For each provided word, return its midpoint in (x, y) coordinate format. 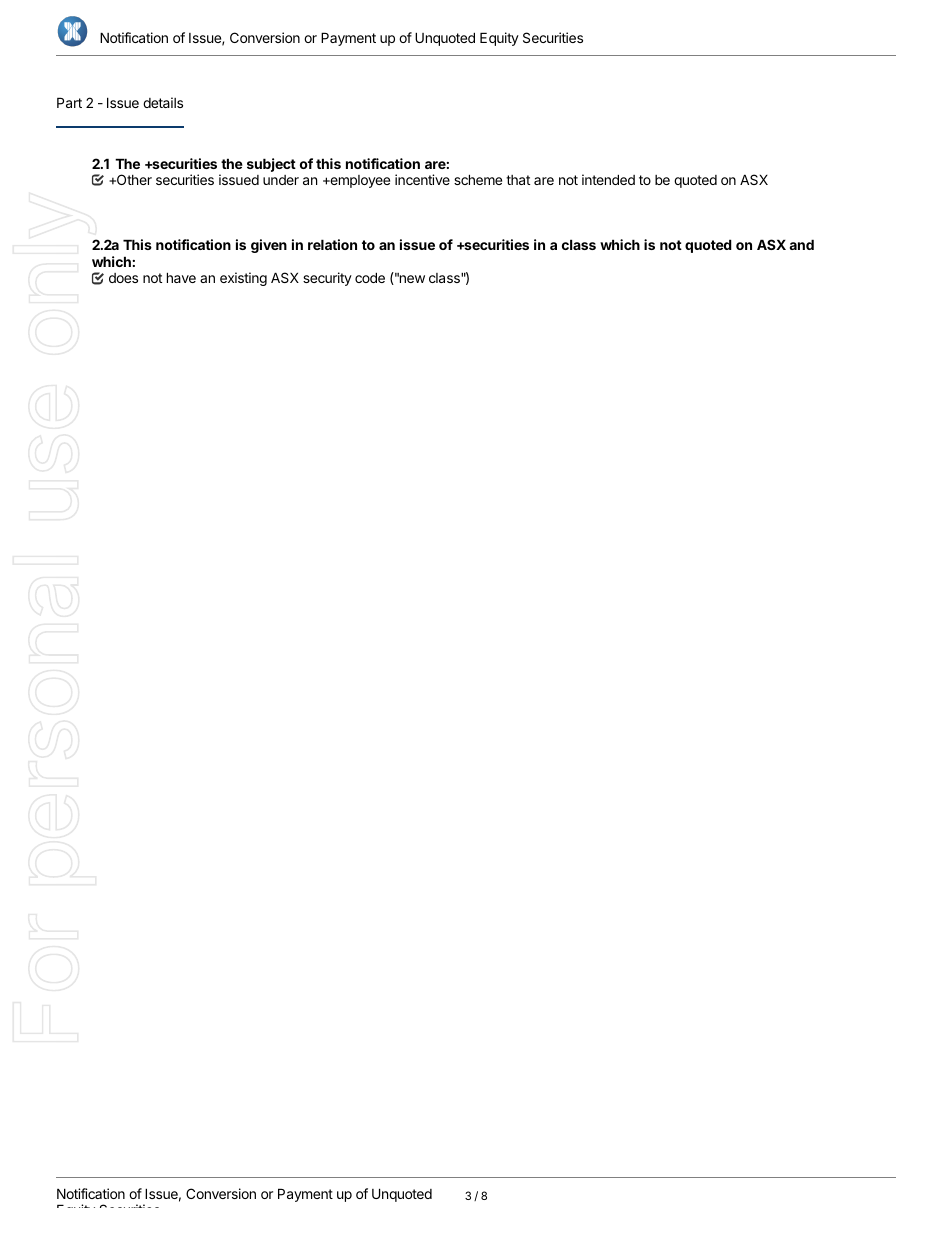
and (801, 244)
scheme (478, 179)
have (181, 277)
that (518, 180)
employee (359, 181)
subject (271, 165)
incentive (422, 179)
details (163, 102)
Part (69, 102)
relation (332, 244)
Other (133, 179)
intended (608, 179)
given (269, 246)
